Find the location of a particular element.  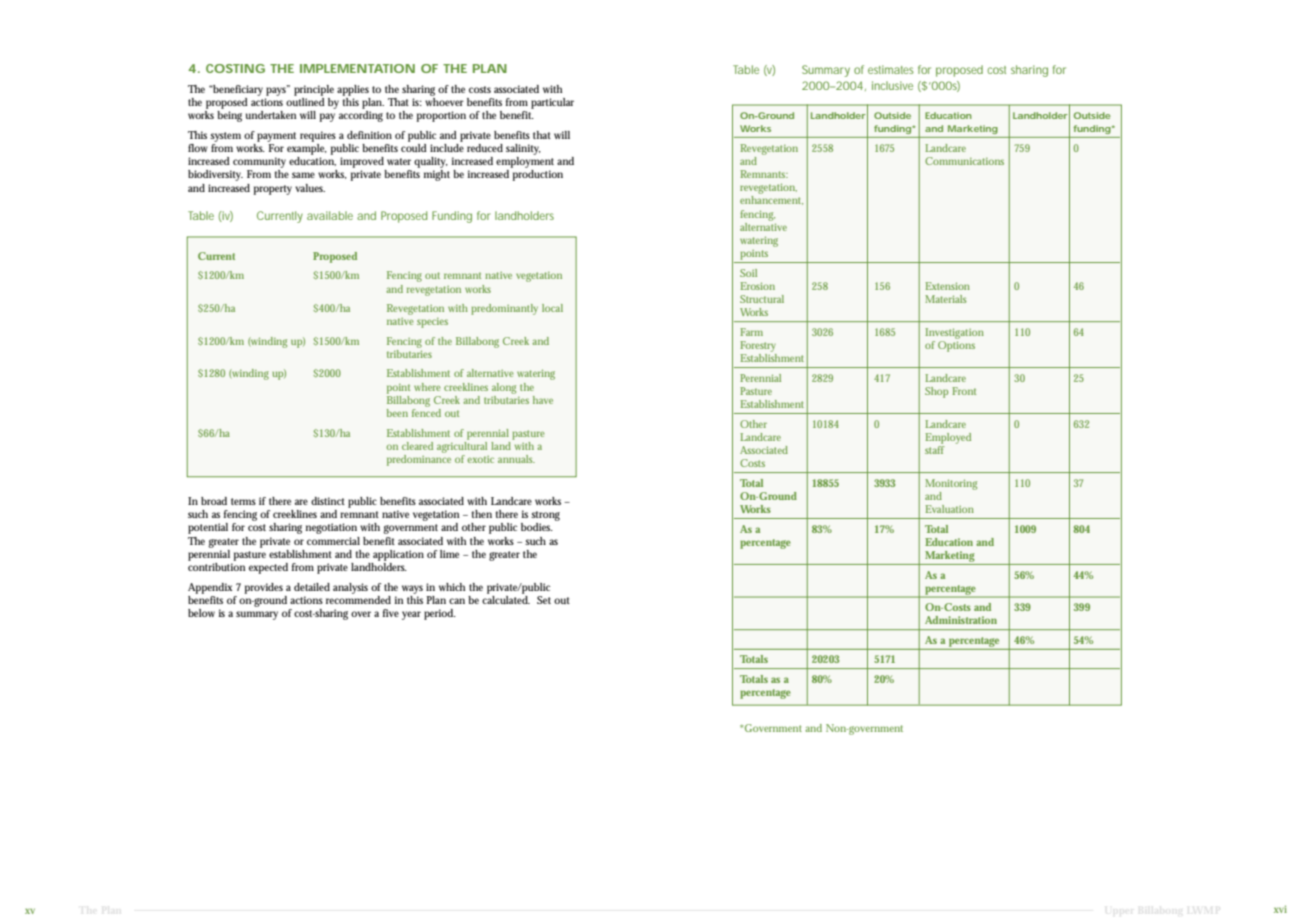

Monitoring is located at coordinates (951, 484).
